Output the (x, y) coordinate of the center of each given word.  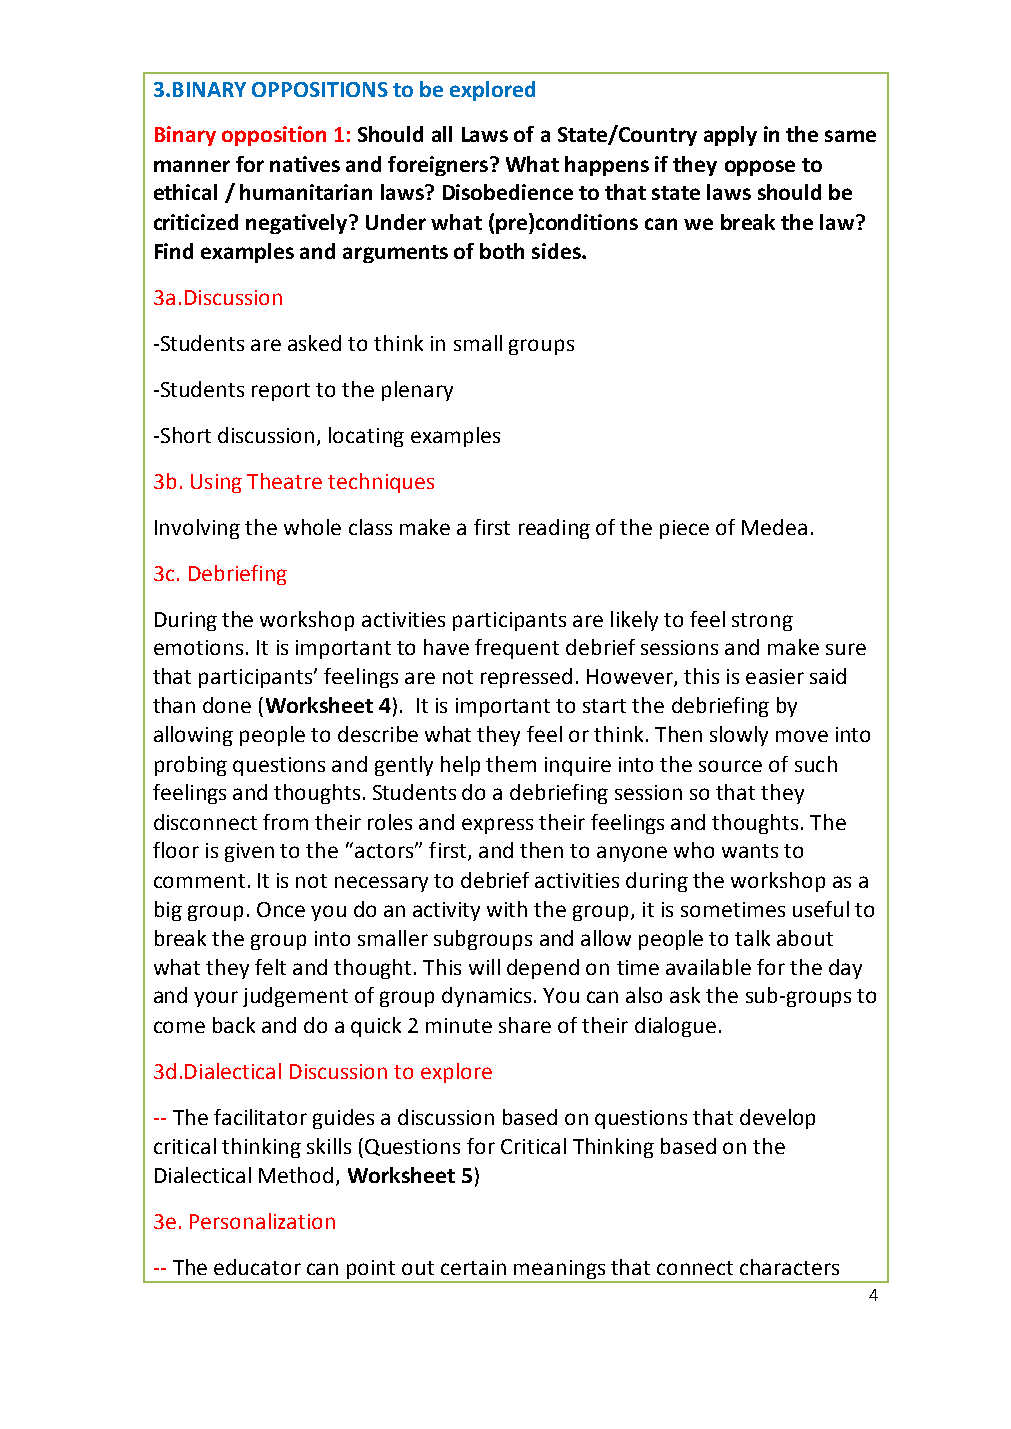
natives (305, 164)
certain (473, 1267)
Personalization (262, 1221)
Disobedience (508, 192)
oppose (760, 168)
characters (789, 1267)
